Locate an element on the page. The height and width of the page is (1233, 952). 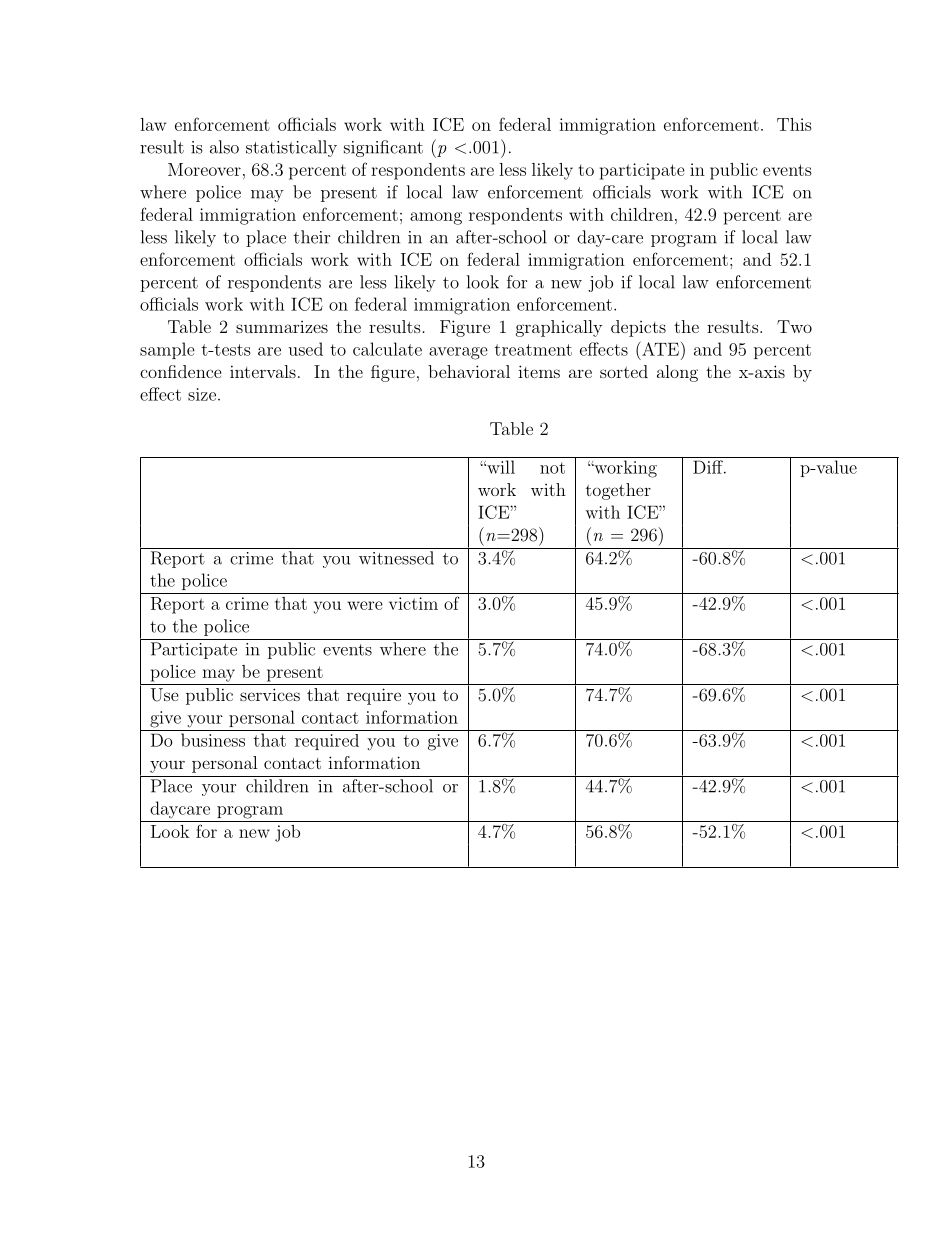
business is located at coordinates (213, 740).
